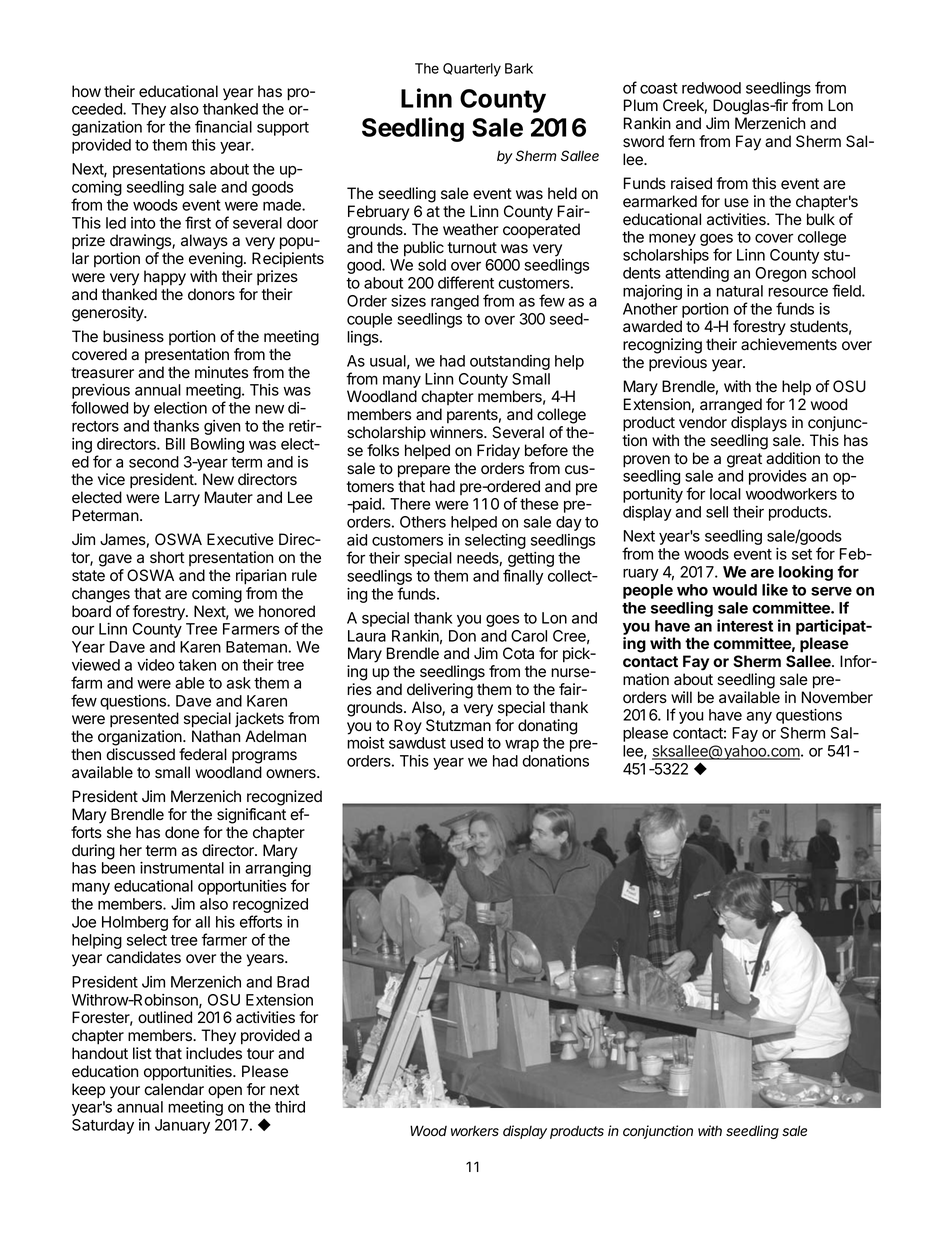  Describe the element at coordinates (681, 141) in the image. I see `fern` at that location.
